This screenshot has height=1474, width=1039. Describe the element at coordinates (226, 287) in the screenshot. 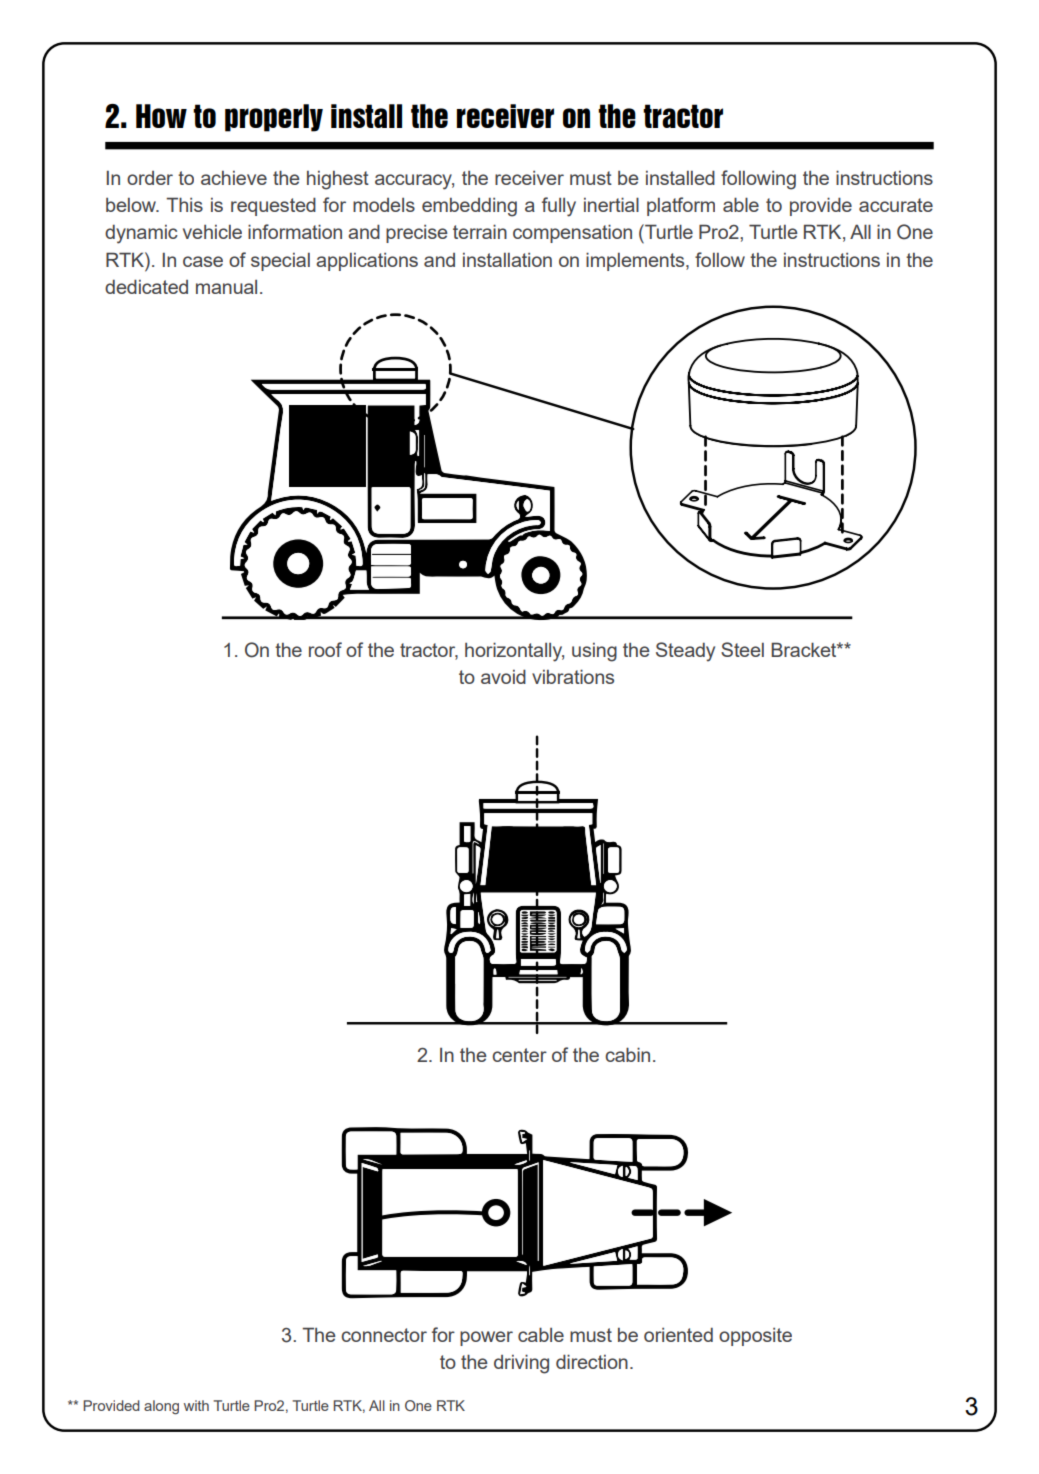

I see `manual` at that location.
